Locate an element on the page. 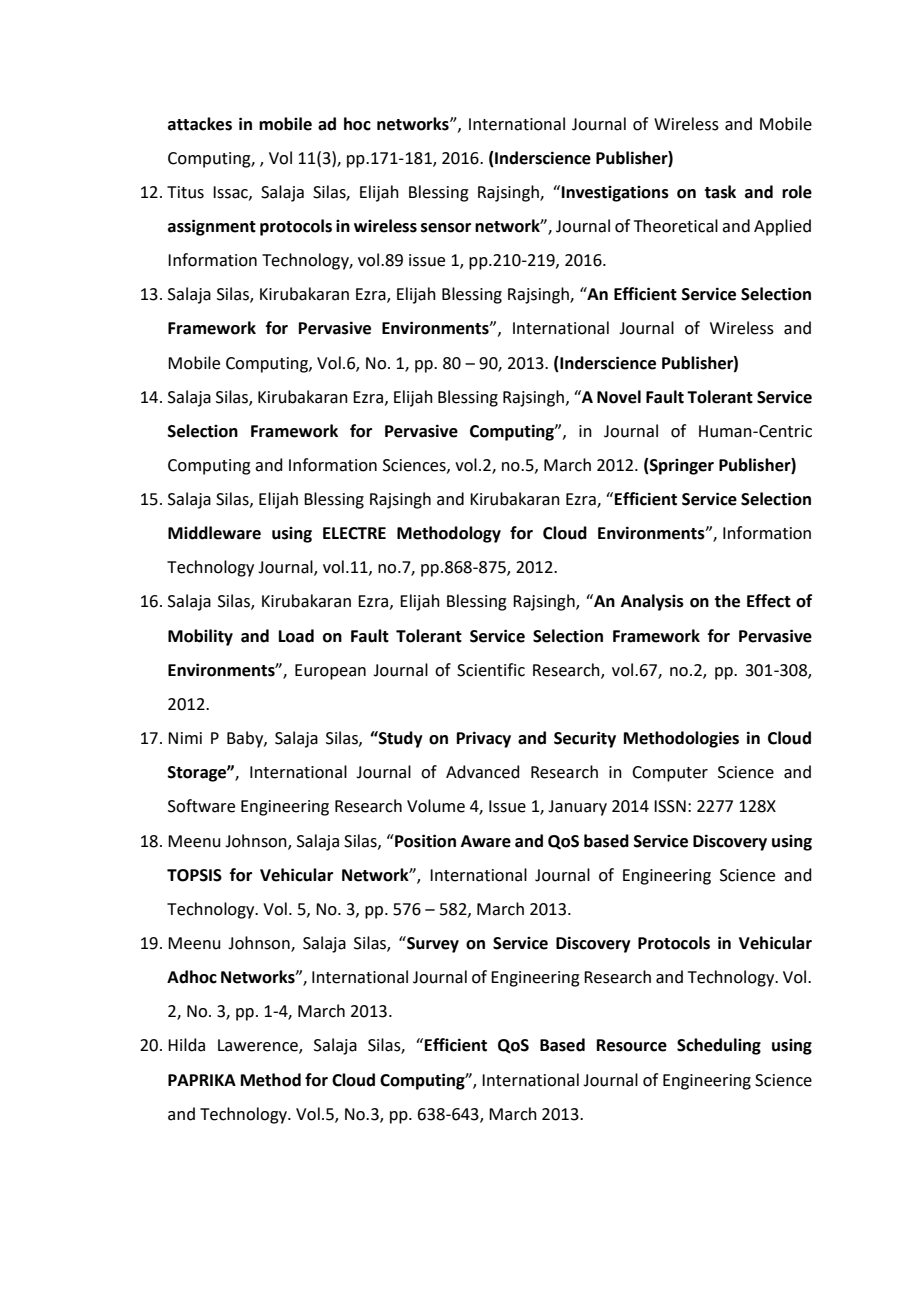 The image size is (924, 1308). Lawerence is located at coordinates (259, 1046).
